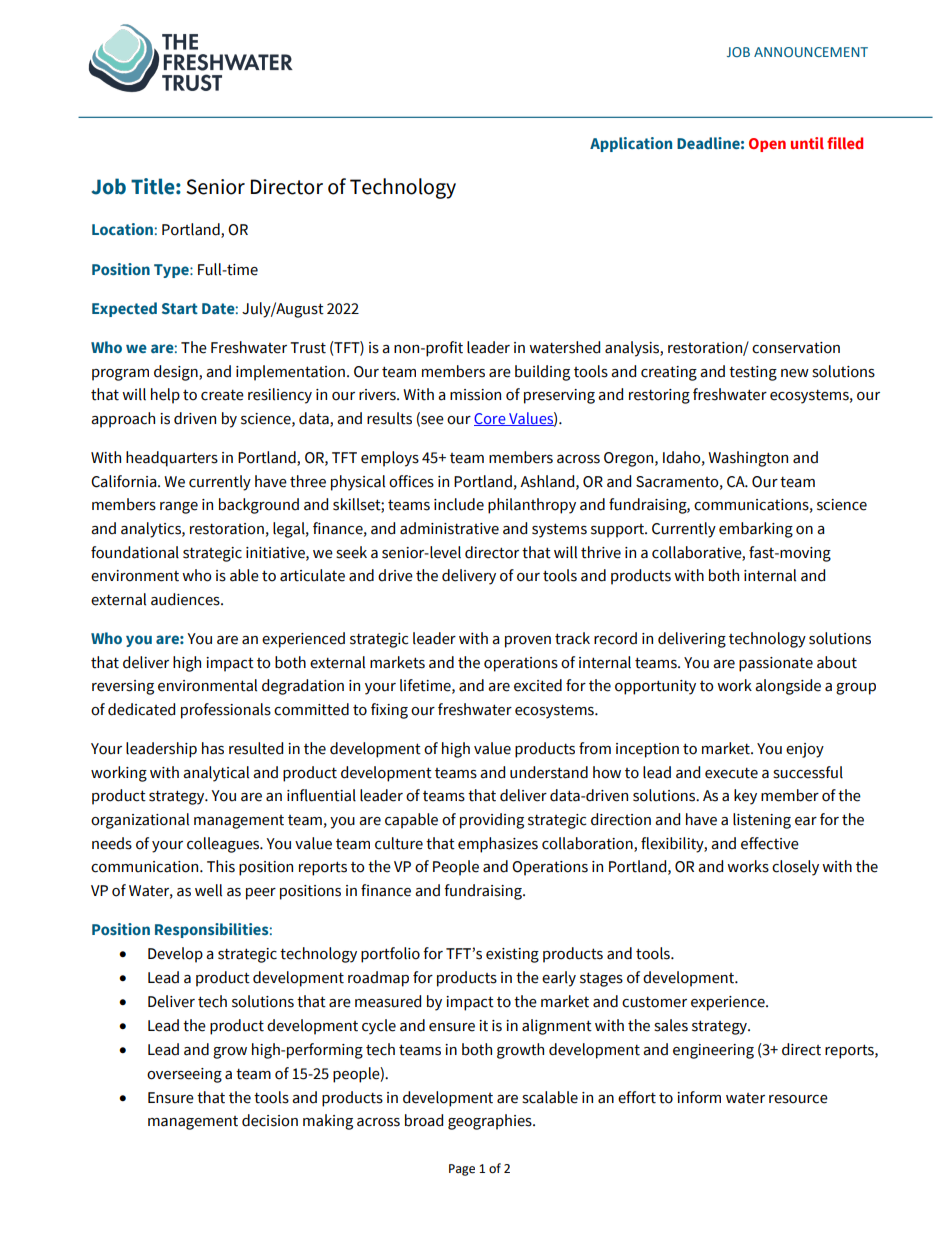  What do you see at coordinates (491, 419) in the image?
I see `Core` at bounding box center [491, 419].
